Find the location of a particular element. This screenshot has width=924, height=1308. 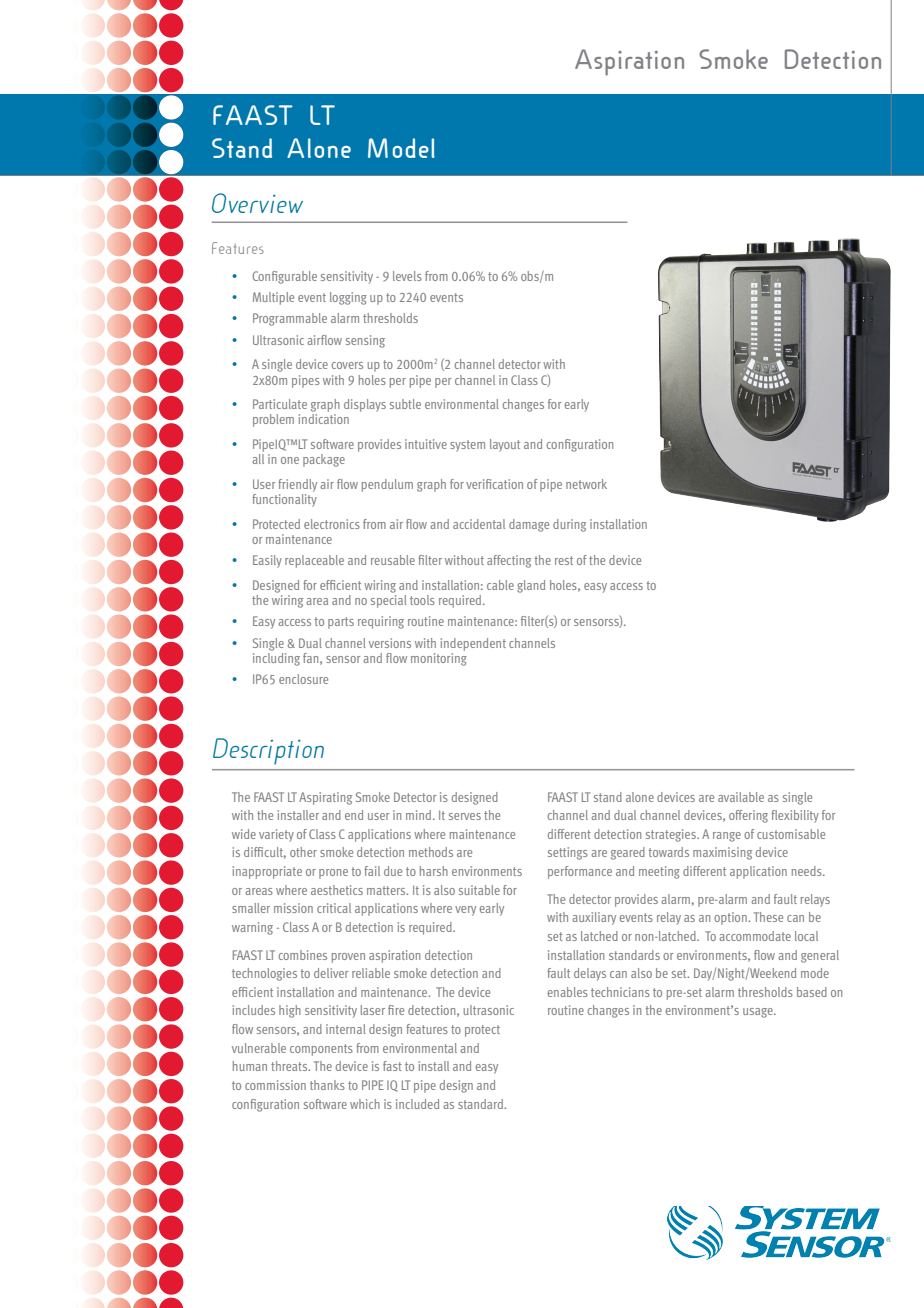

during is located at coordinates (569, 525).
